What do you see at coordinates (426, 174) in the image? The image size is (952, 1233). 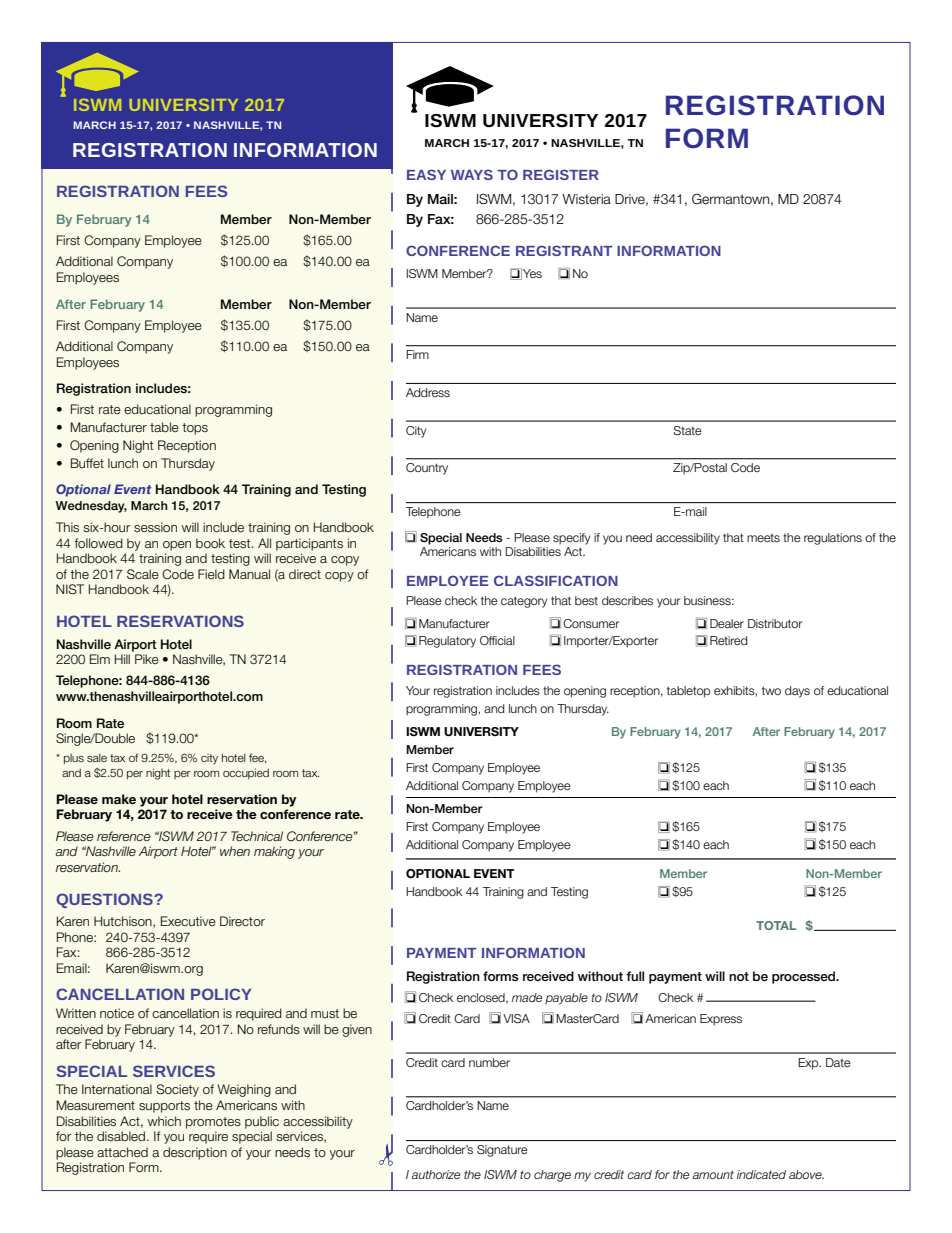 I see `EASY` at bounding box center [426, 174].
